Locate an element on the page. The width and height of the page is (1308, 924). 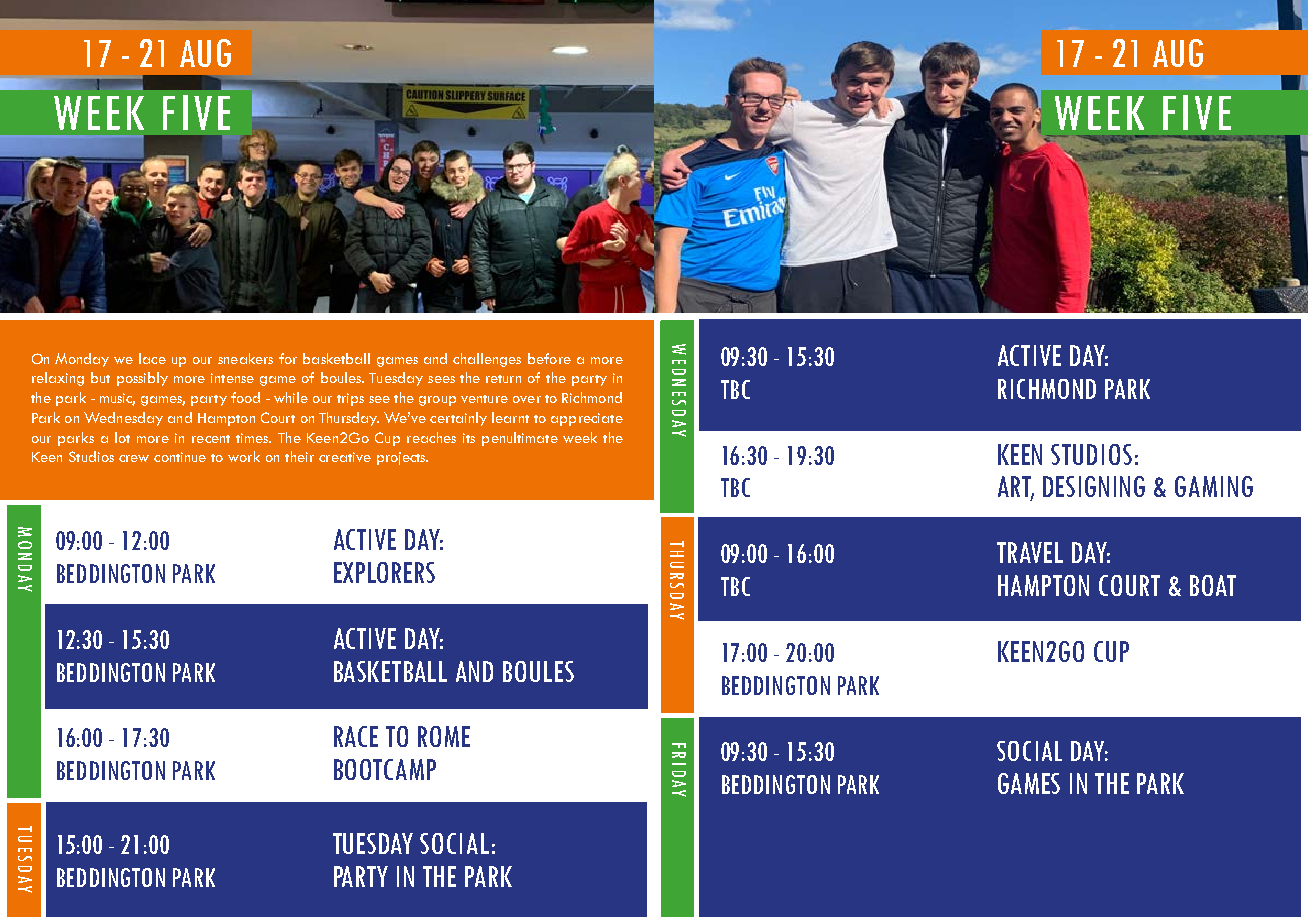
DESIGNING is located at coordinates (1094, 486).
